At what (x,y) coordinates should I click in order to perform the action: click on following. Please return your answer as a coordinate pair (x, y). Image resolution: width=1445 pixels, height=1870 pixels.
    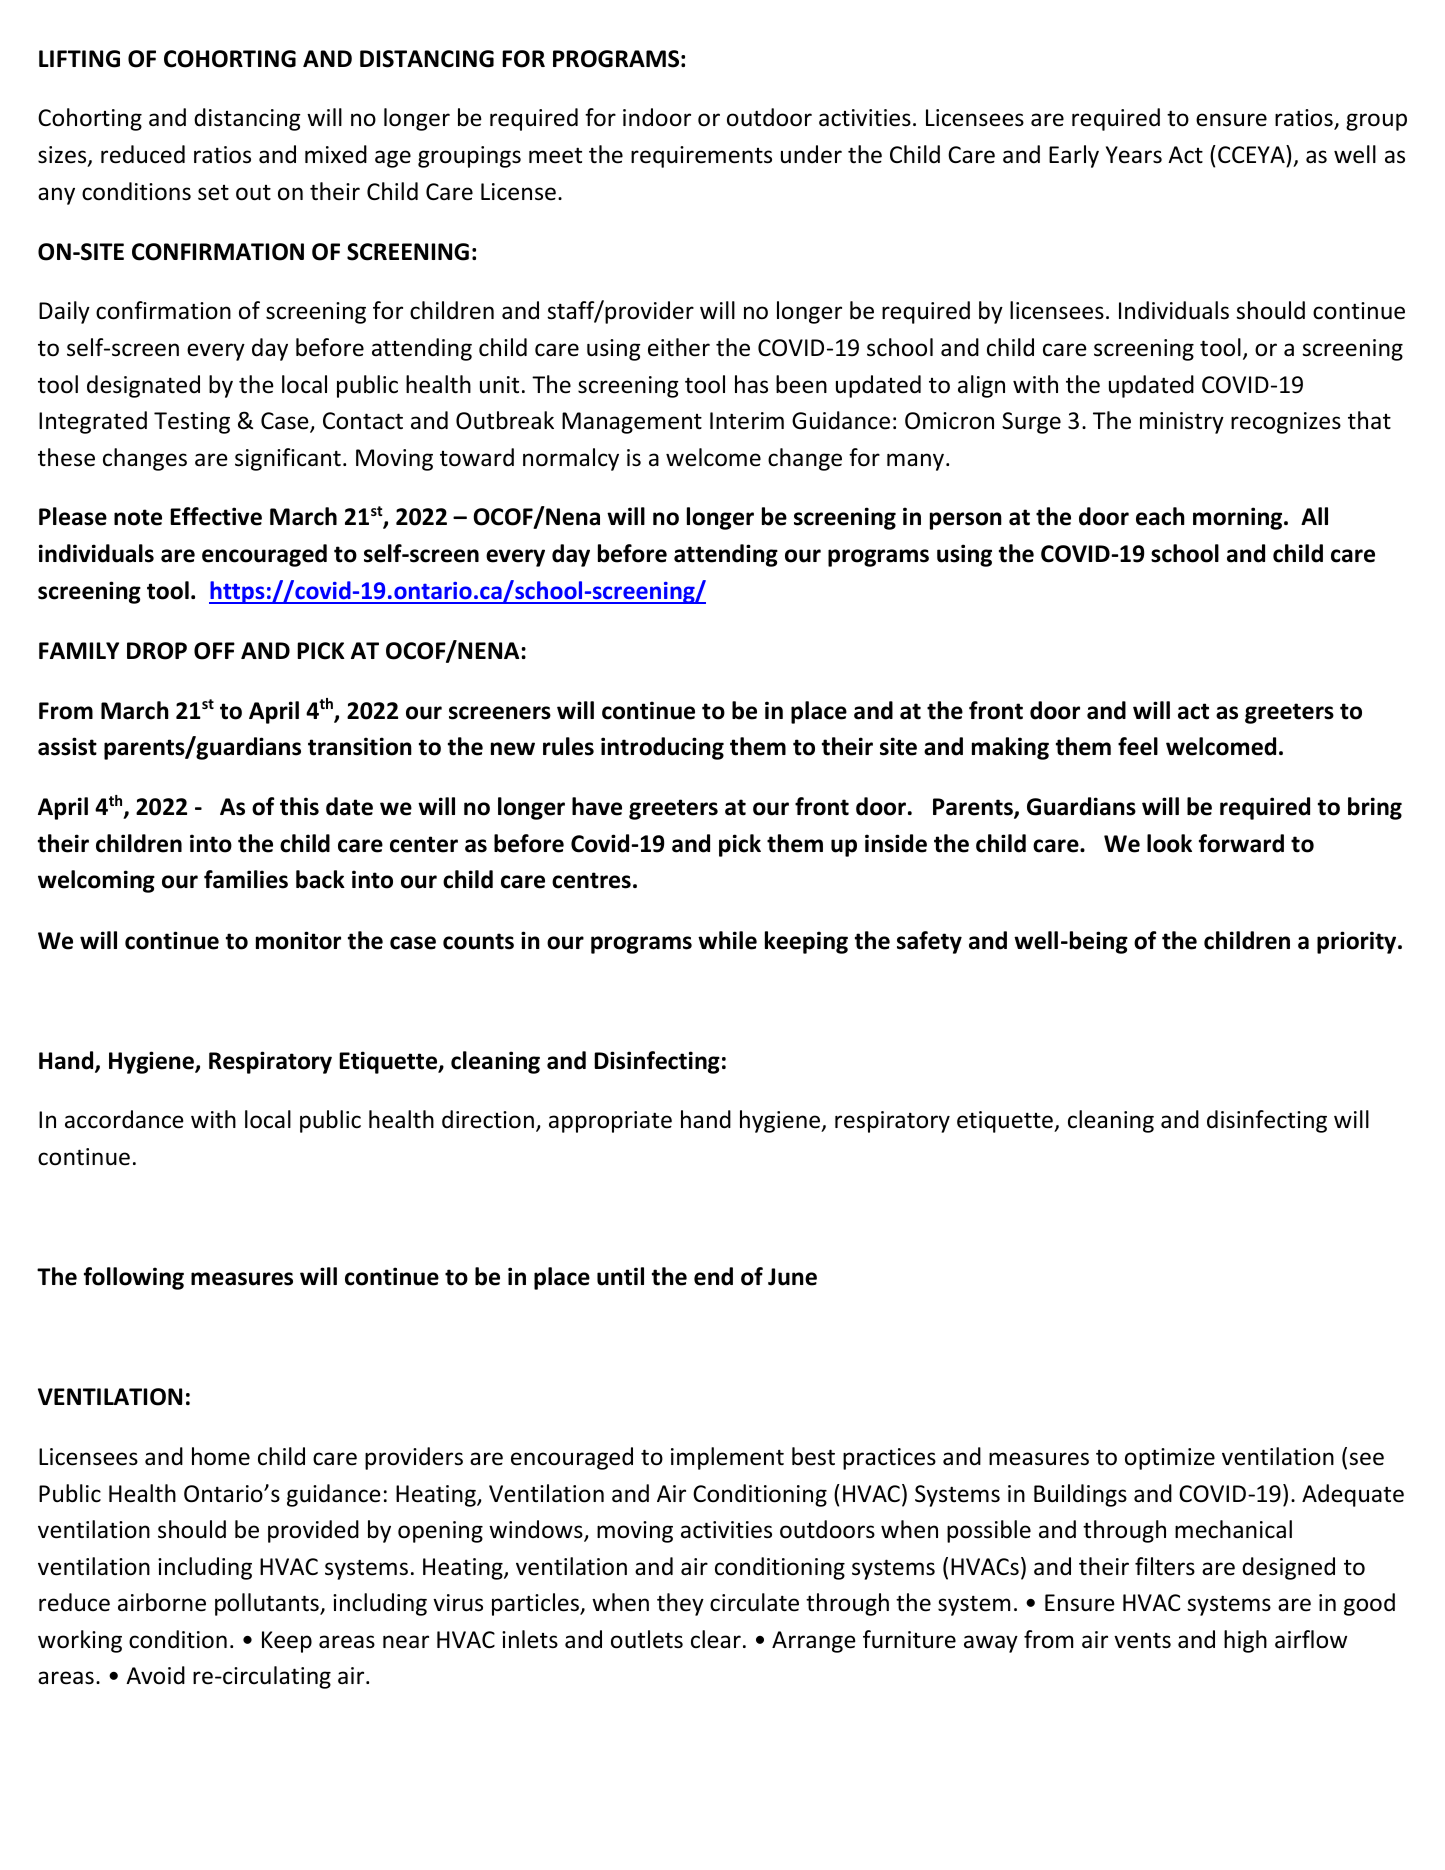
    Looking at the image, I should click on (134, 1278).
